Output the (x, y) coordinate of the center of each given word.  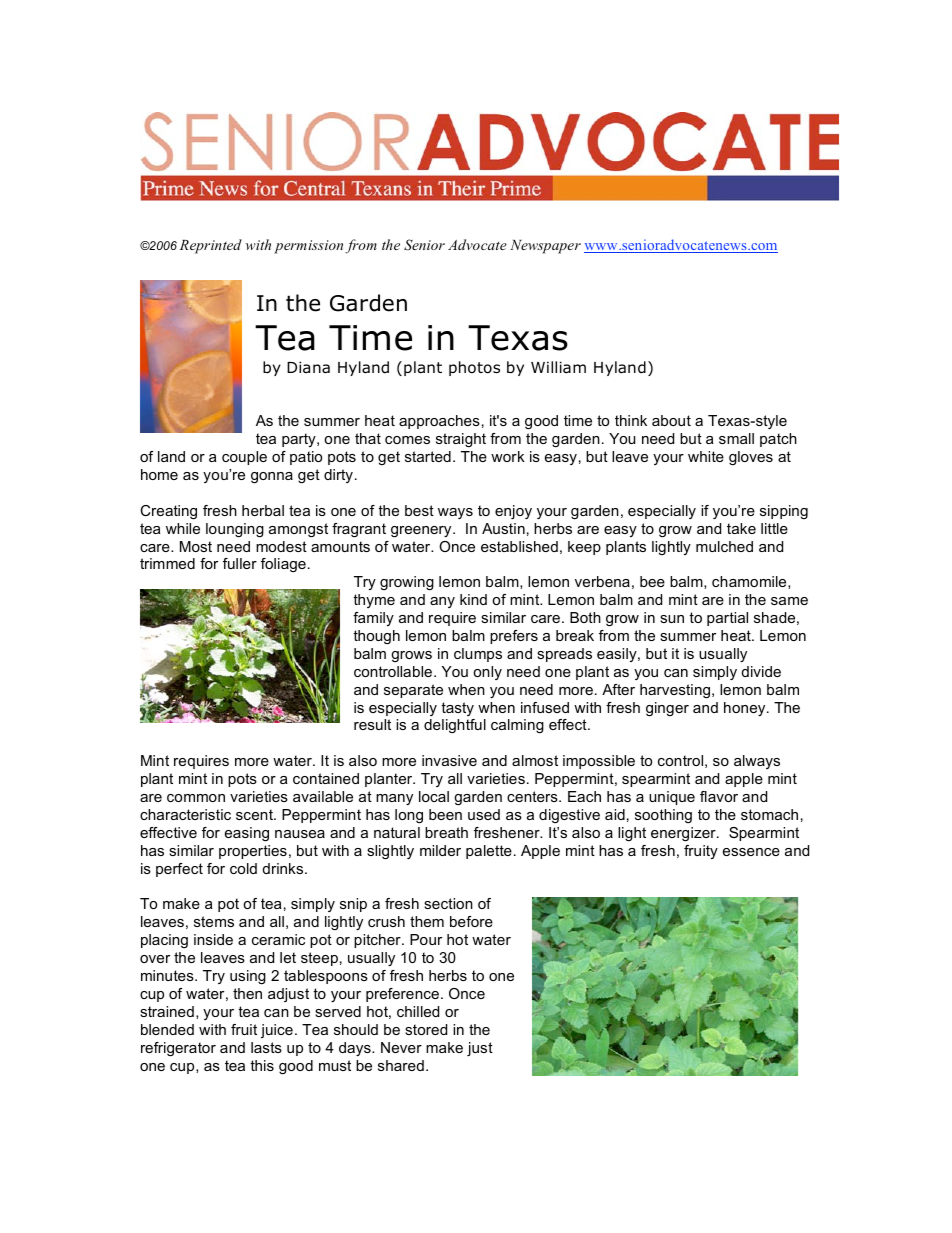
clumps (478, 655)
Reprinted (211, 246)
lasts (266, 1047)
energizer (684, 834)
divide (761, 671)
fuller (240, 563)
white (706, 456)
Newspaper (545, 247)
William (558, 367)
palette (489, 852)
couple (244, 458)
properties (253, 852)
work (508, 456)
